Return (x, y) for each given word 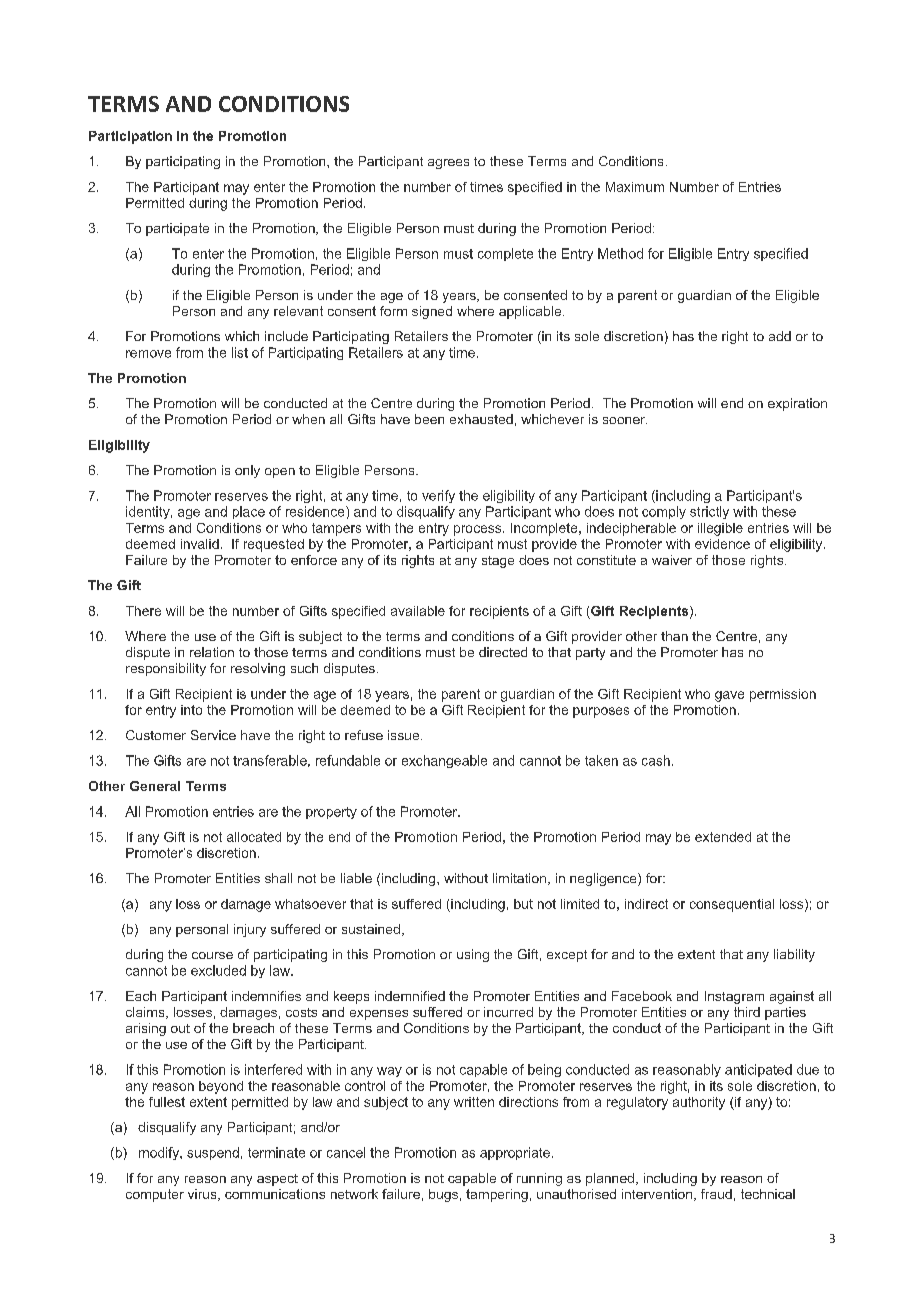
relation (212, 652)
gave (729, 696)
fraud (716, 1194)
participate (177, 229)
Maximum (635, 187)
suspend (213, 1153)
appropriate (515, 1153)
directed (503, 652)
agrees (448, 164)
